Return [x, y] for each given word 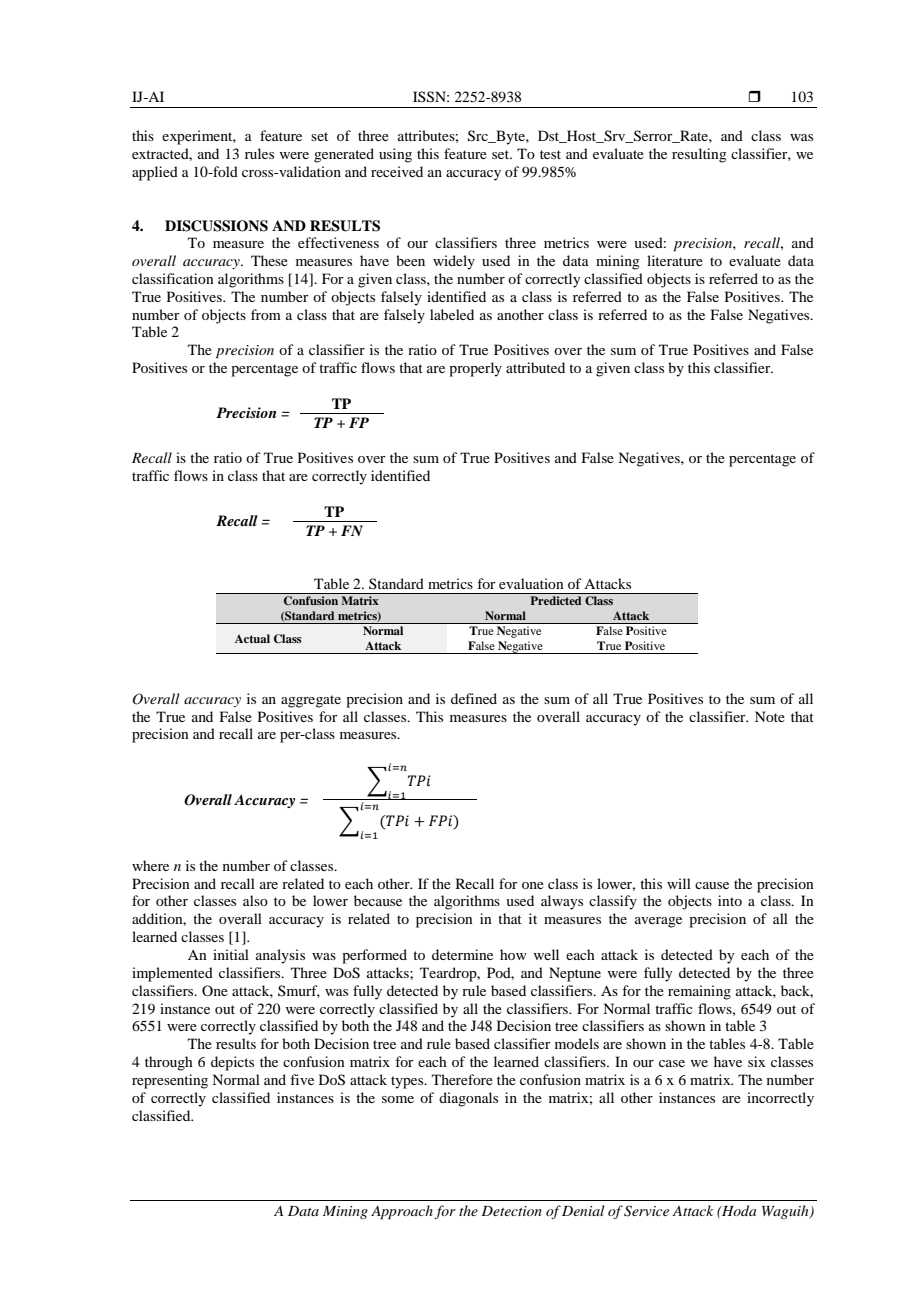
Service [646, 1211]
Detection [511, 1211]
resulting [699, 155]
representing [170, 1081]
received [397, 171]
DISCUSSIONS [216, 226]
